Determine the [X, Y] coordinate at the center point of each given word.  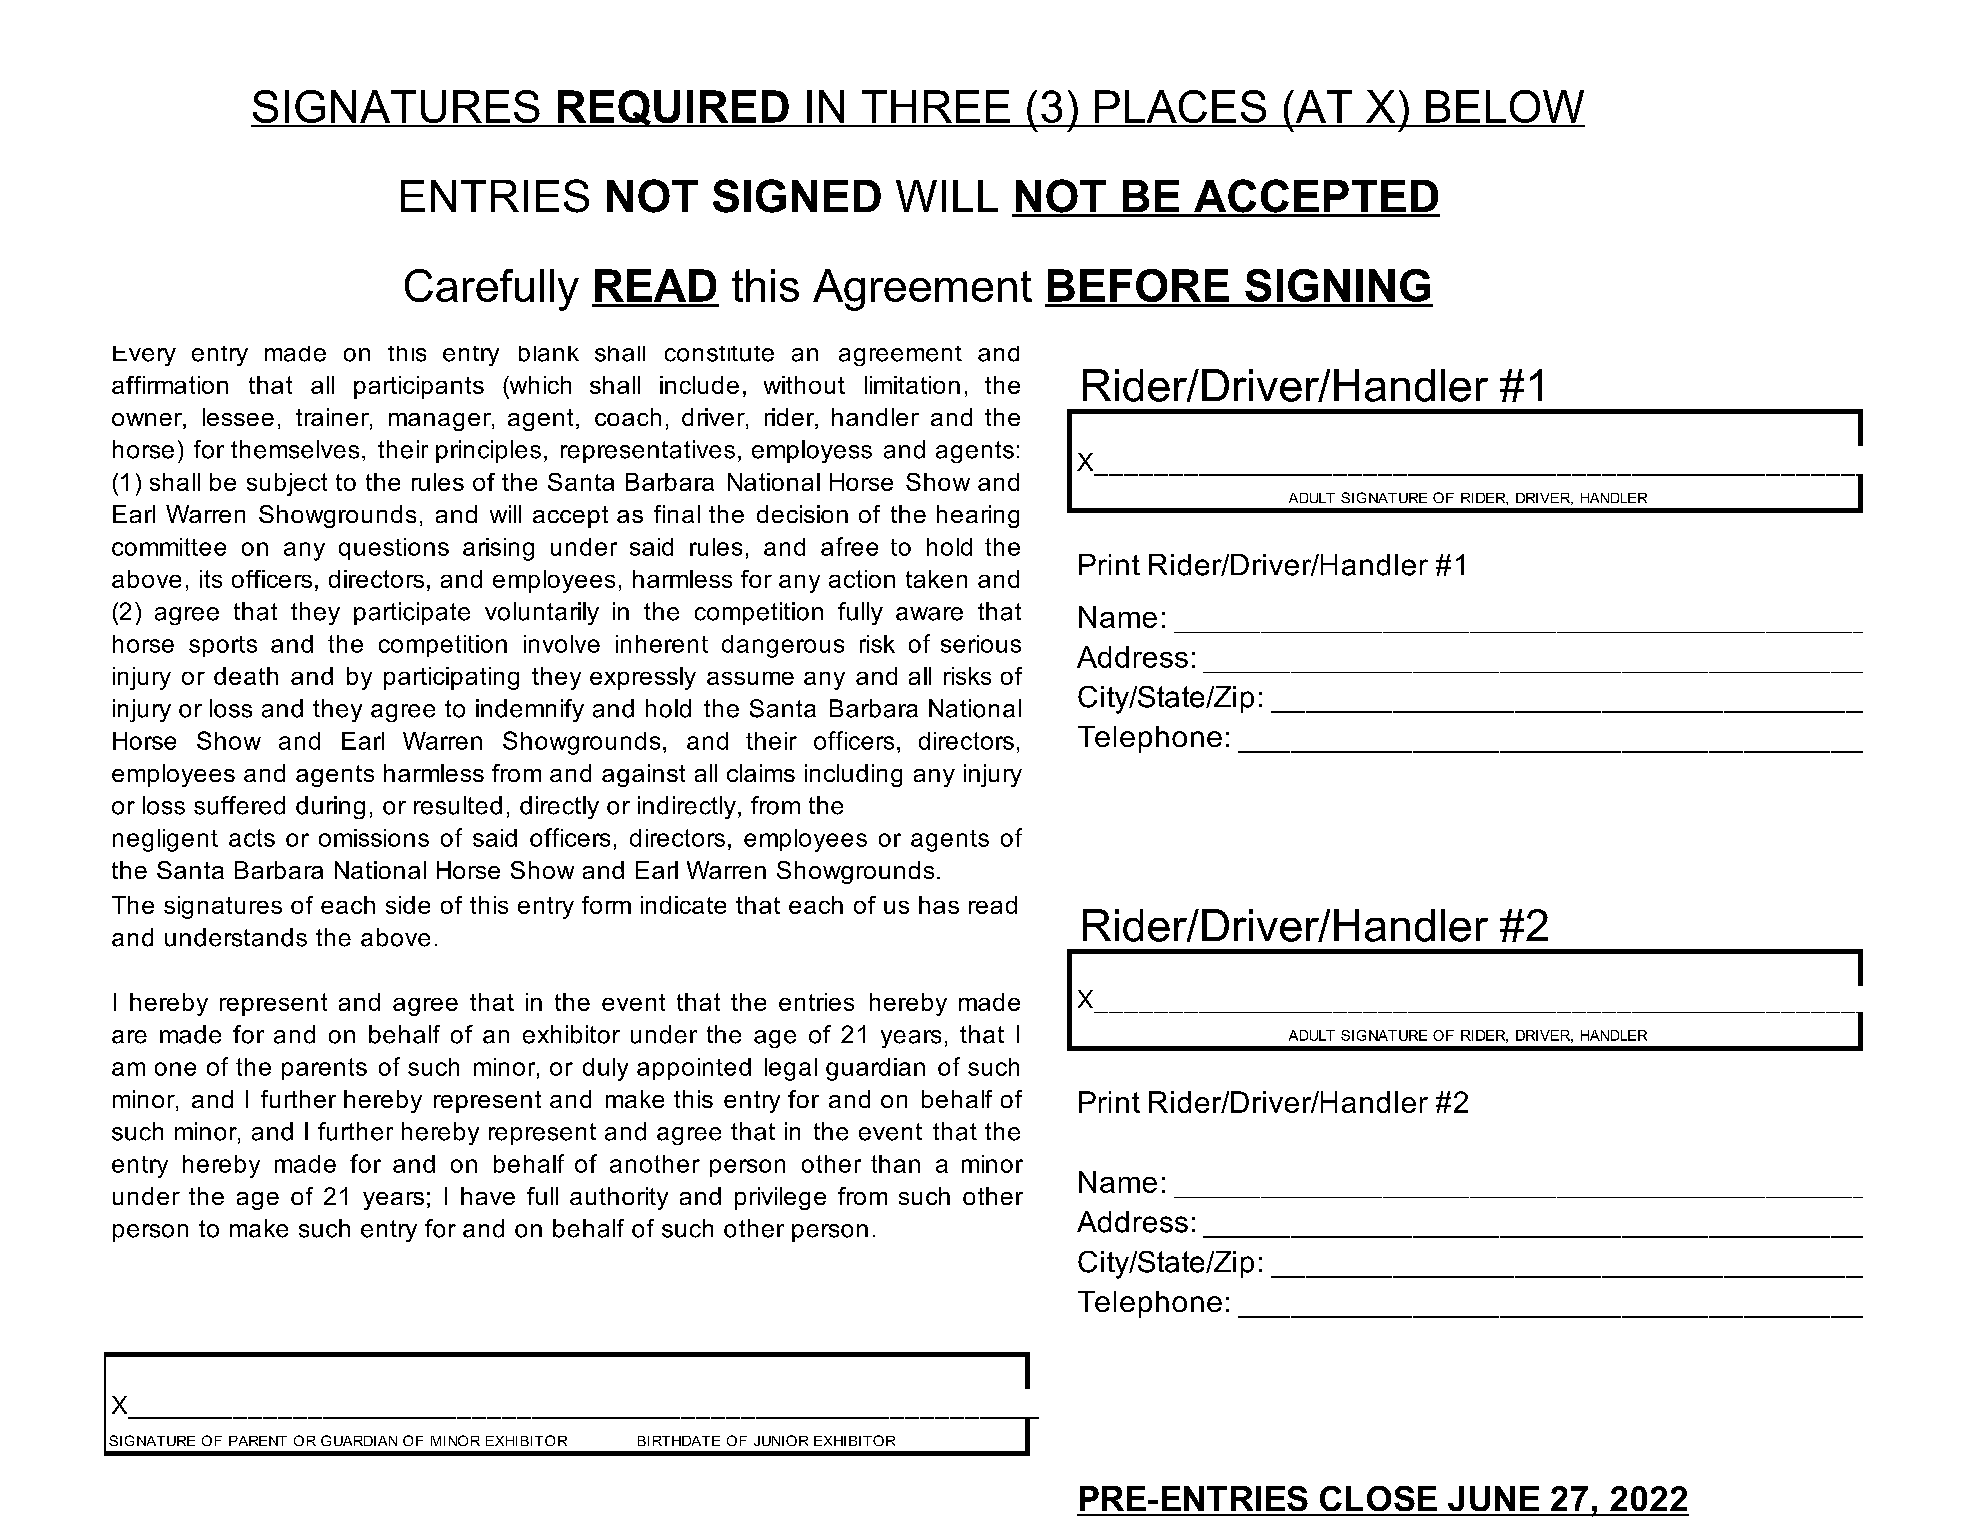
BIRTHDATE [679, 1441]
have [488, 1196]
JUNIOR [781, 1440]
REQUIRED [673, 108]
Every [144, 356]
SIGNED [797, 196]
